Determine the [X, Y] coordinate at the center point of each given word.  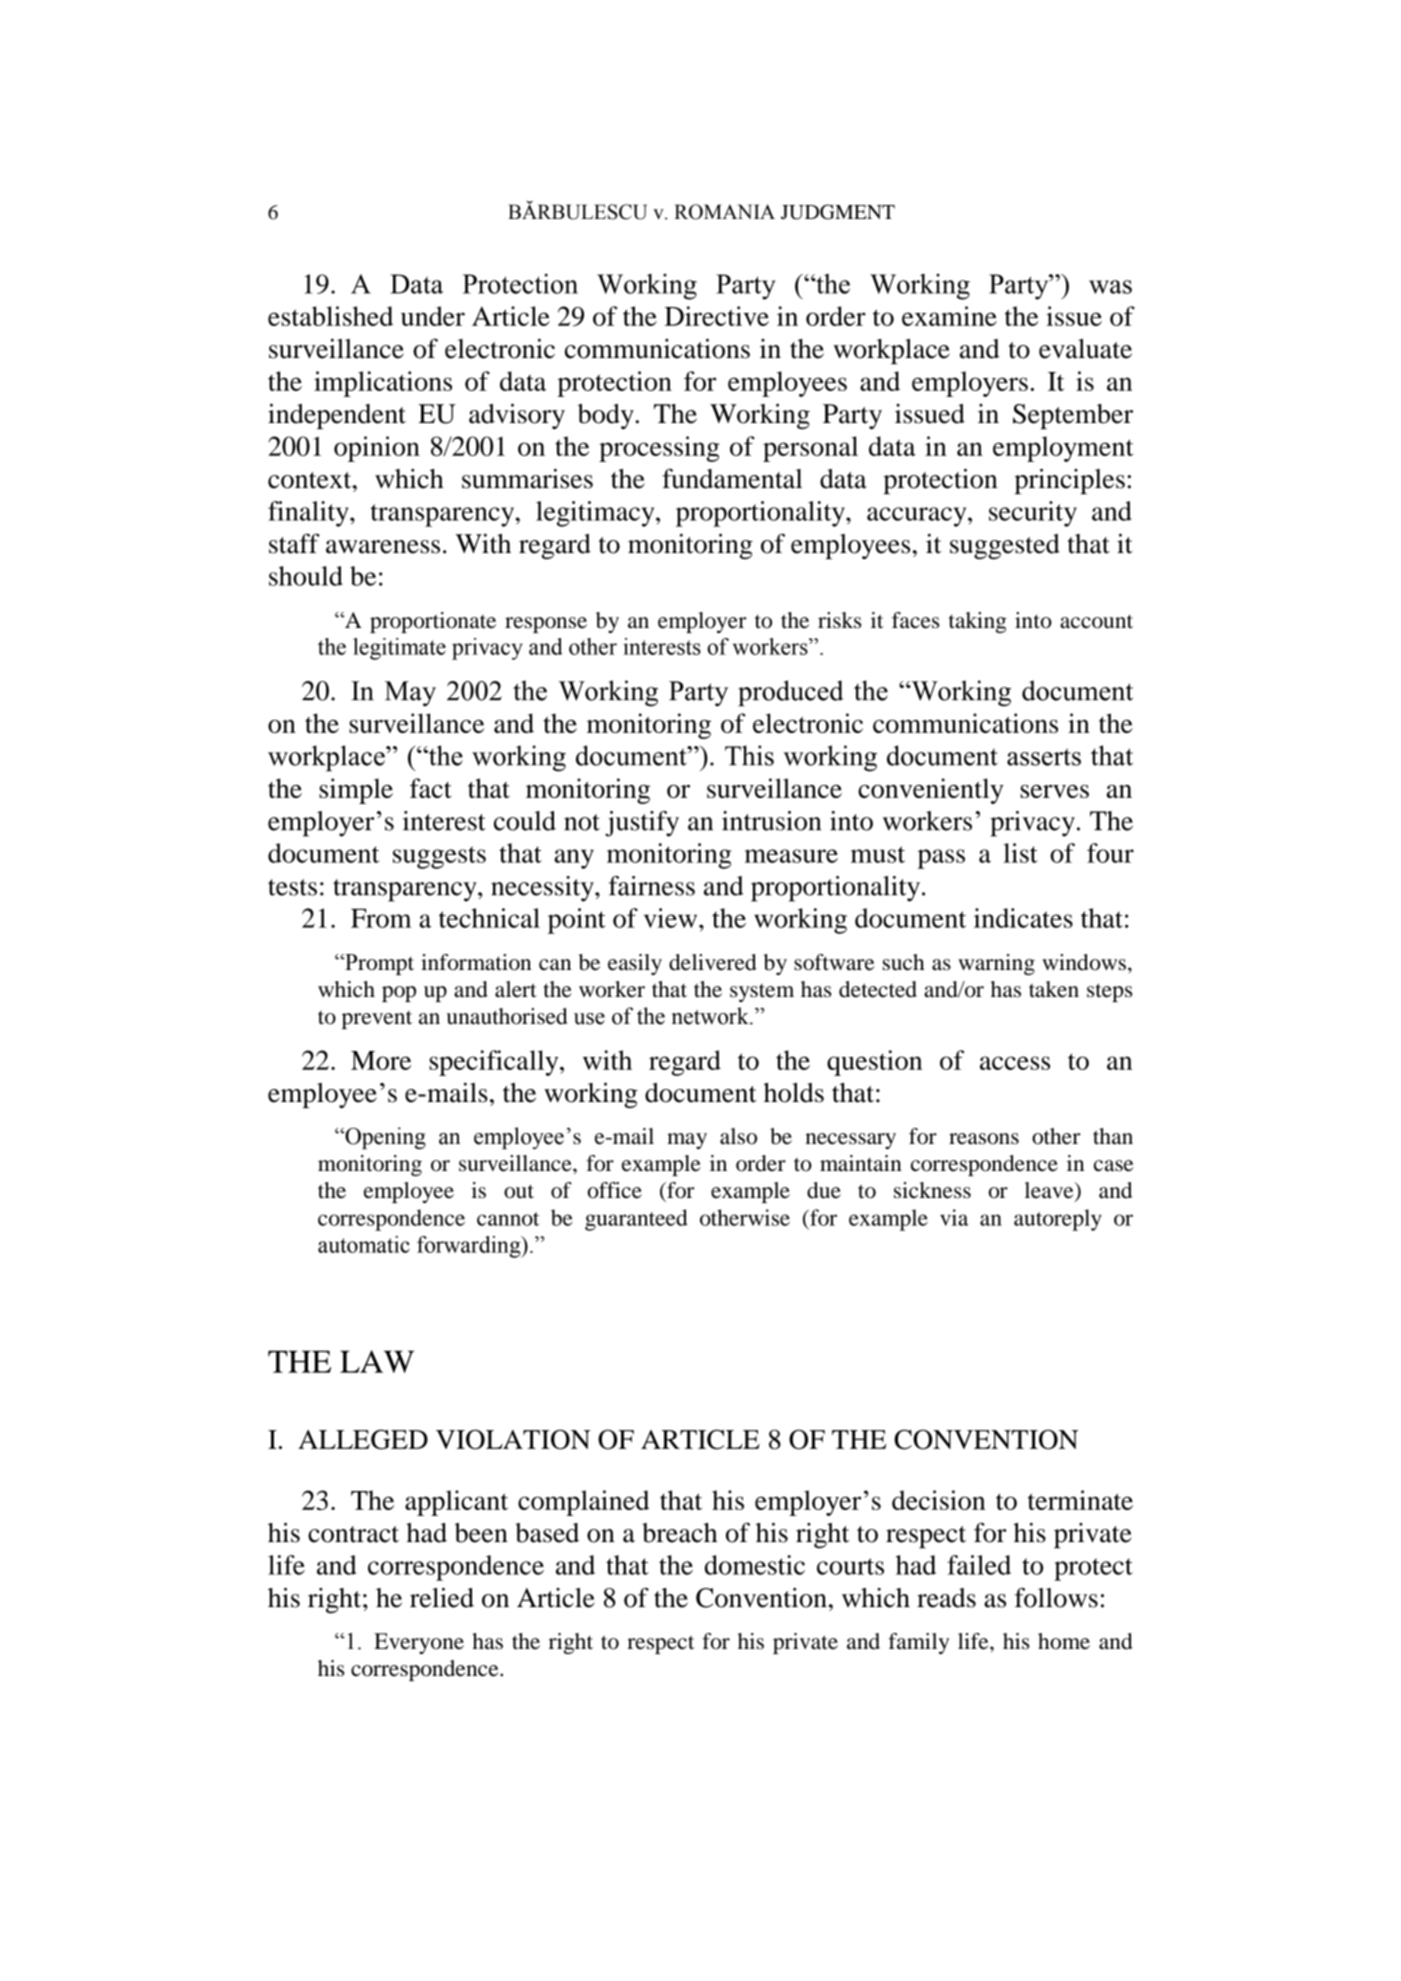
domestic [755, 1565]
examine [949, 316]
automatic [364, 1244]
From [381, 918]
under [433, 316]
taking [978, 622]
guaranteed [636, 1220]
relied [442, 1598]
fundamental [732, 478]
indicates [1023, 918]
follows [1056, 1598]
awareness [383, 547]
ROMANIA [724, 212]
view [672, 918]
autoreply [1058, 1220]
